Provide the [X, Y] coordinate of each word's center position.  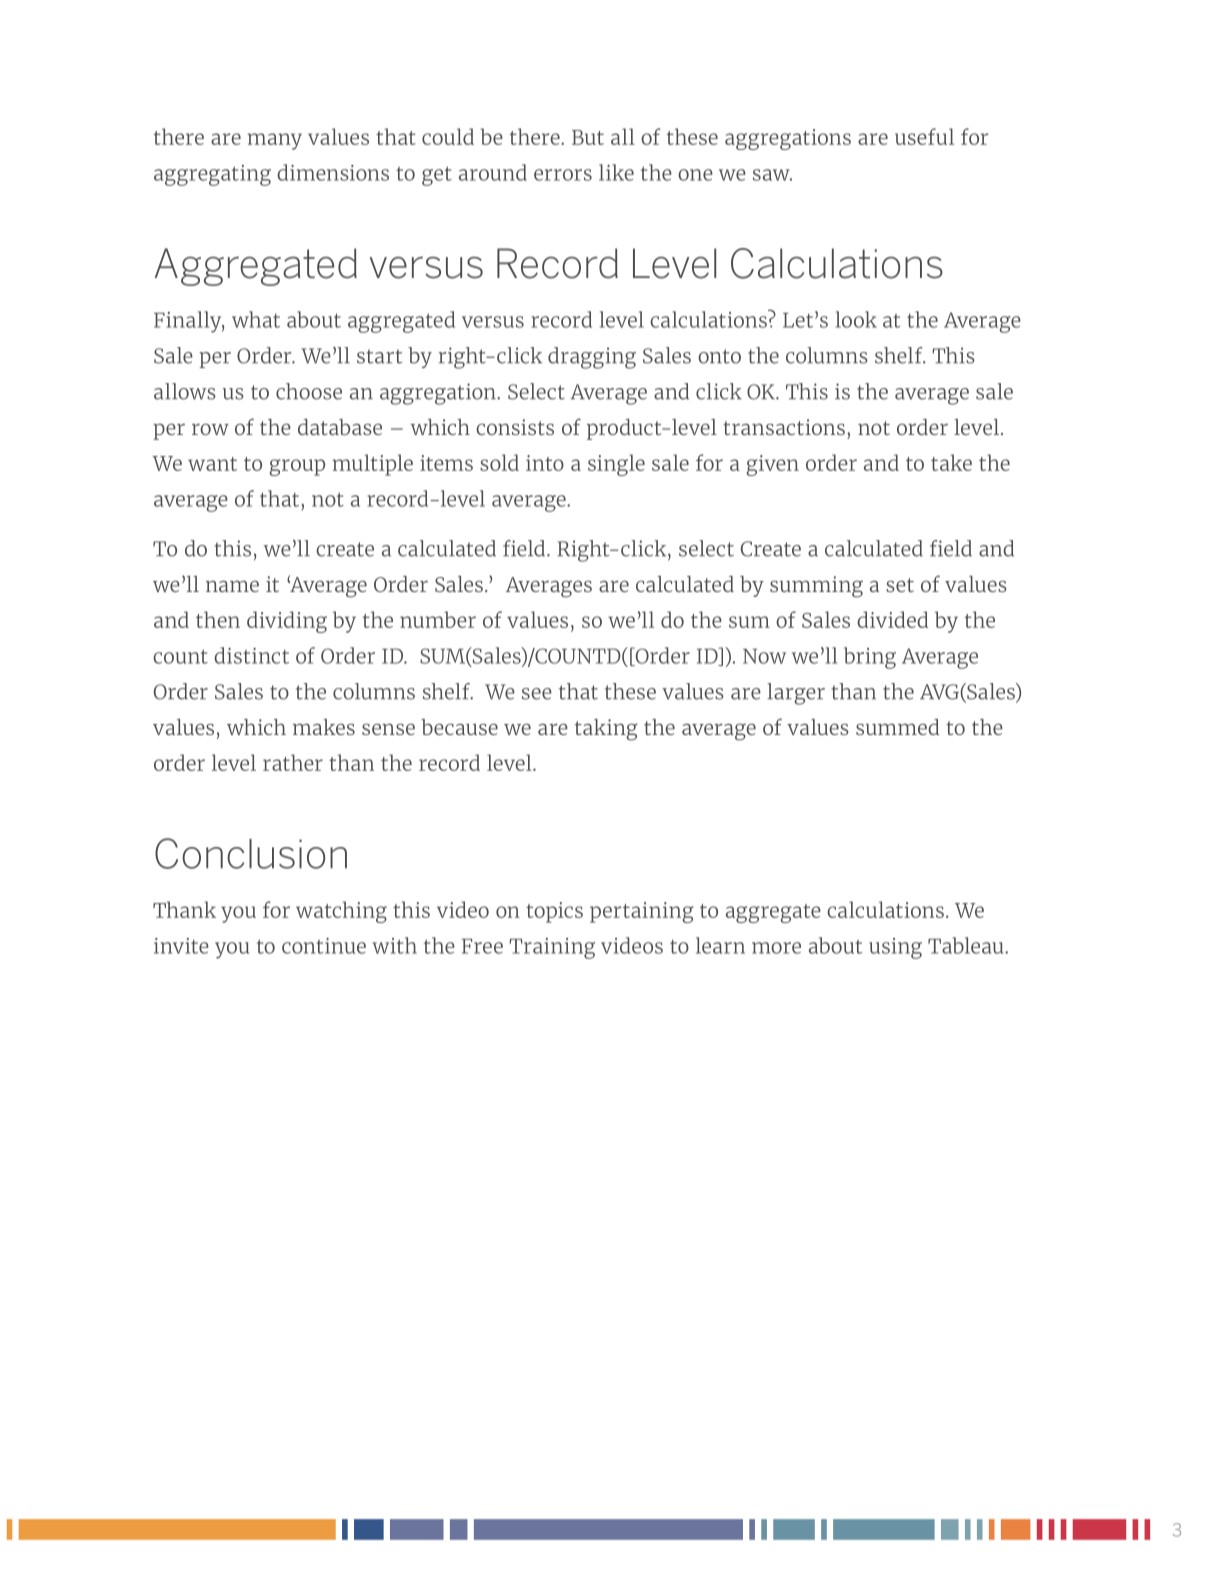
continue [324, 946]
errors [563, 175]
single [616, 465]
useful [924, 136]
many [274, 141]
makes [324, 727]
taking [606, 730]
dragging [592, 358]
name [232, 586]
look [856, 319]
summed [897, 727]
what [256, 319]
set [900, 585]
